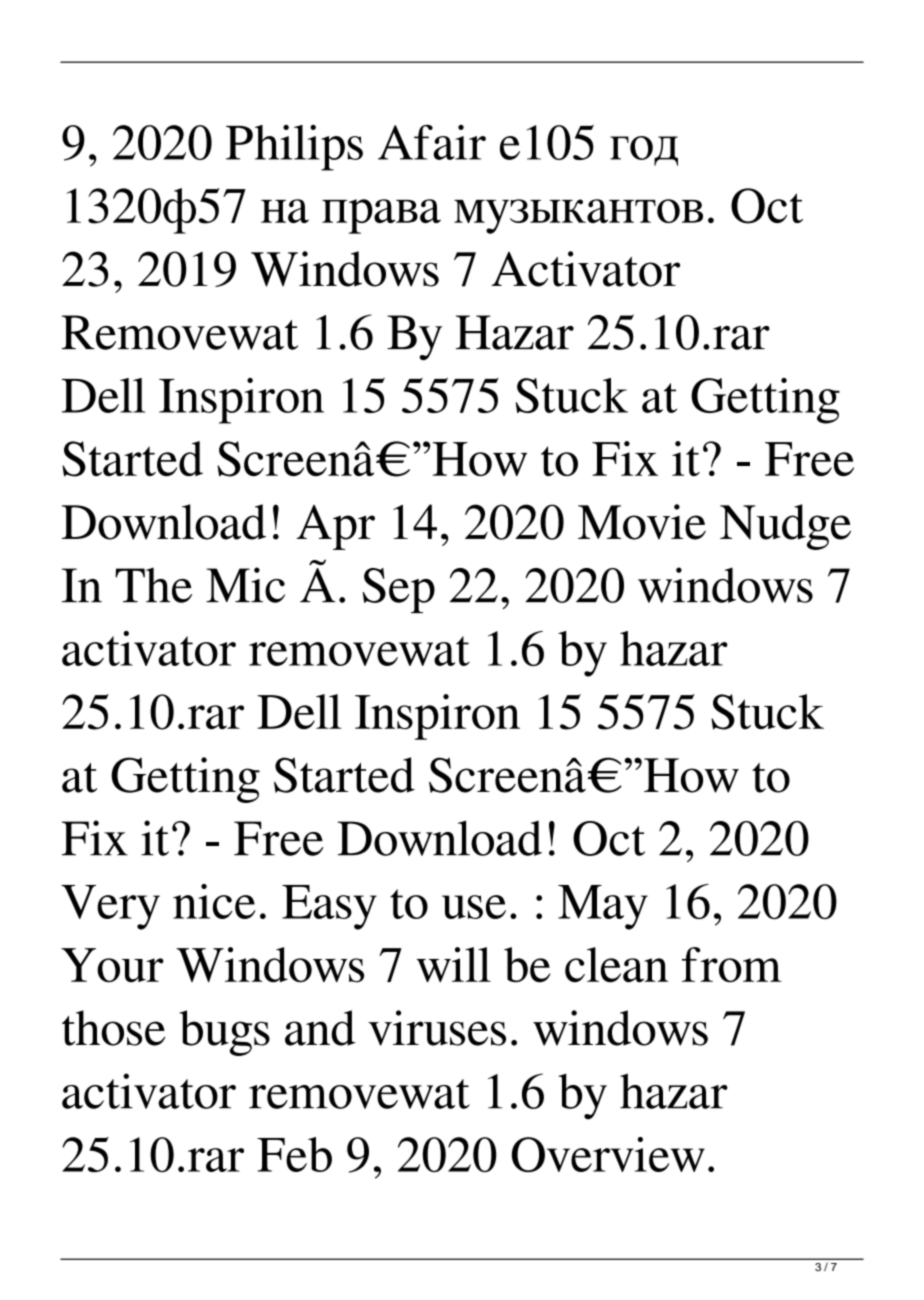  What do you see at coordinates (437, 1028) in the screenshot?
I see `viruses` at bounding box center [437, 1028].
